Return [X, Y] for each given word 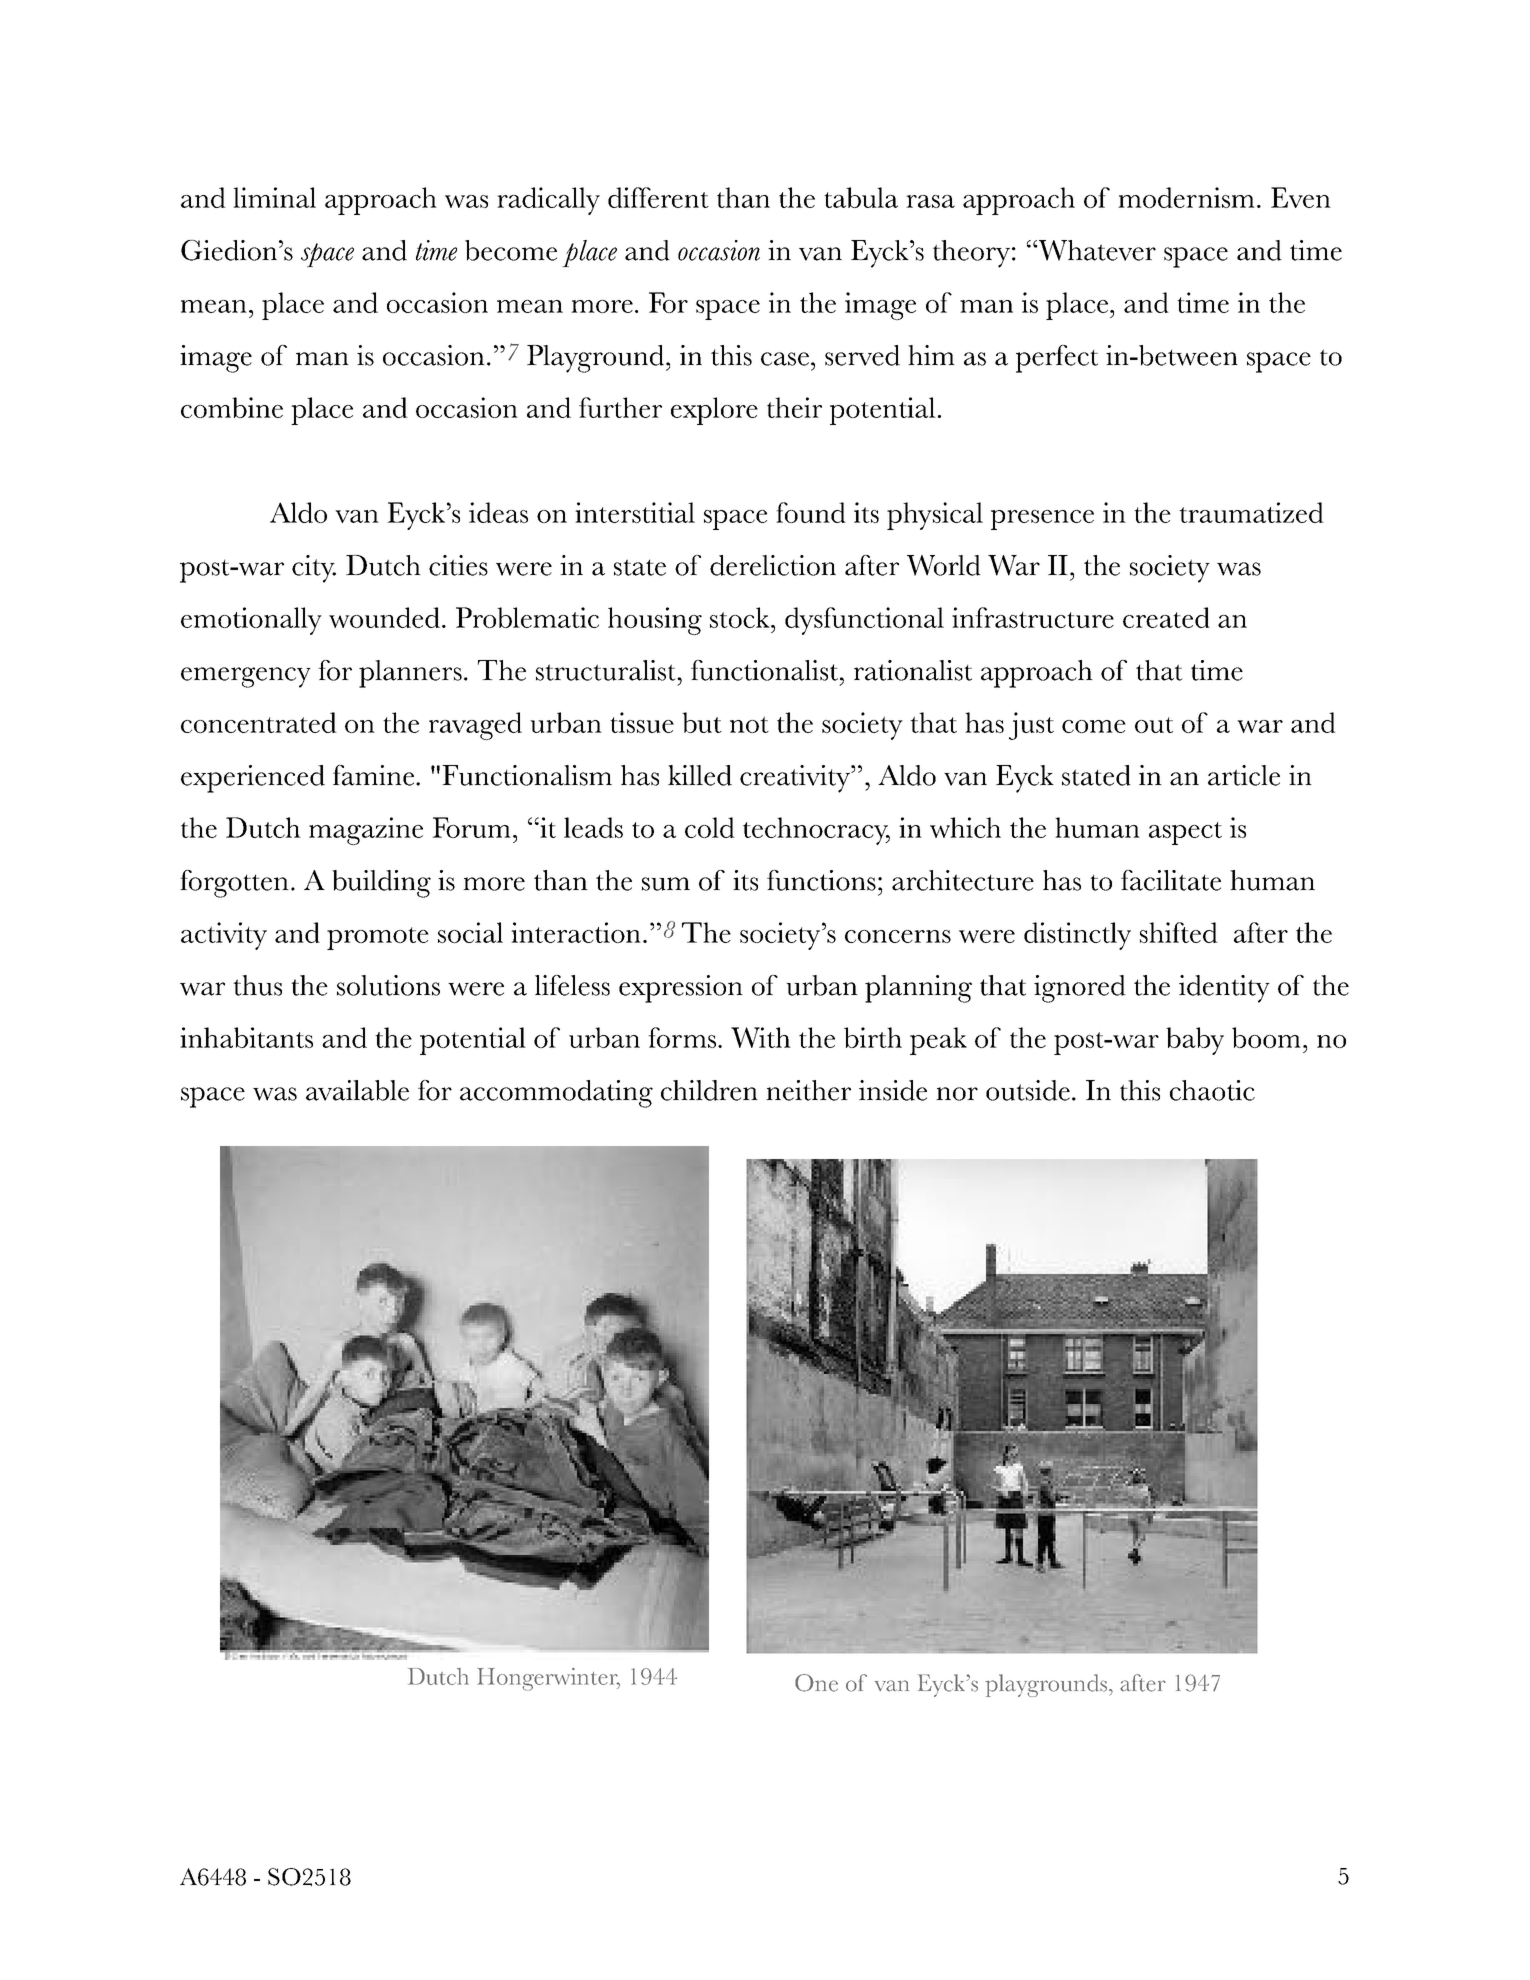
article [1244, 775]
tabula [861, 197]
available [357, 1090]
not [749, 724]
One [816, 1683]
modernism [1186, 197]
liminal [274, 197]
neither [808, 1090]
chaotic [1212, 1090]
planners [410, 674]
